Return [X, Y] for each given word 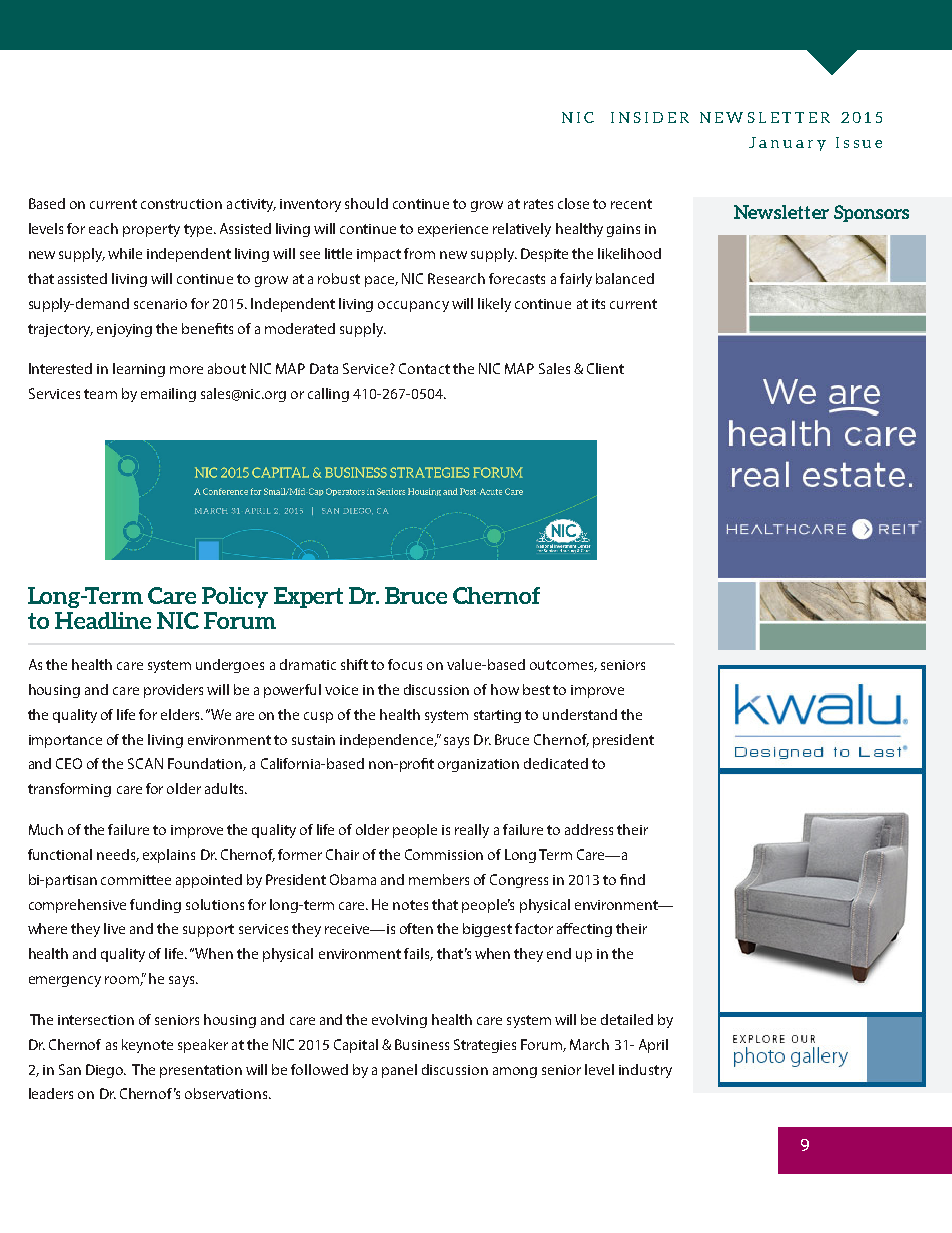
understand [580, 714]
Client [605, 368]
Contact [424, 368]
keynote [147, 1046]
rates [538, 204]
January [787, 144]
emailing [168, 395]
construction [181, 204]
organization [478, 765]
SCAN [145, 763]
